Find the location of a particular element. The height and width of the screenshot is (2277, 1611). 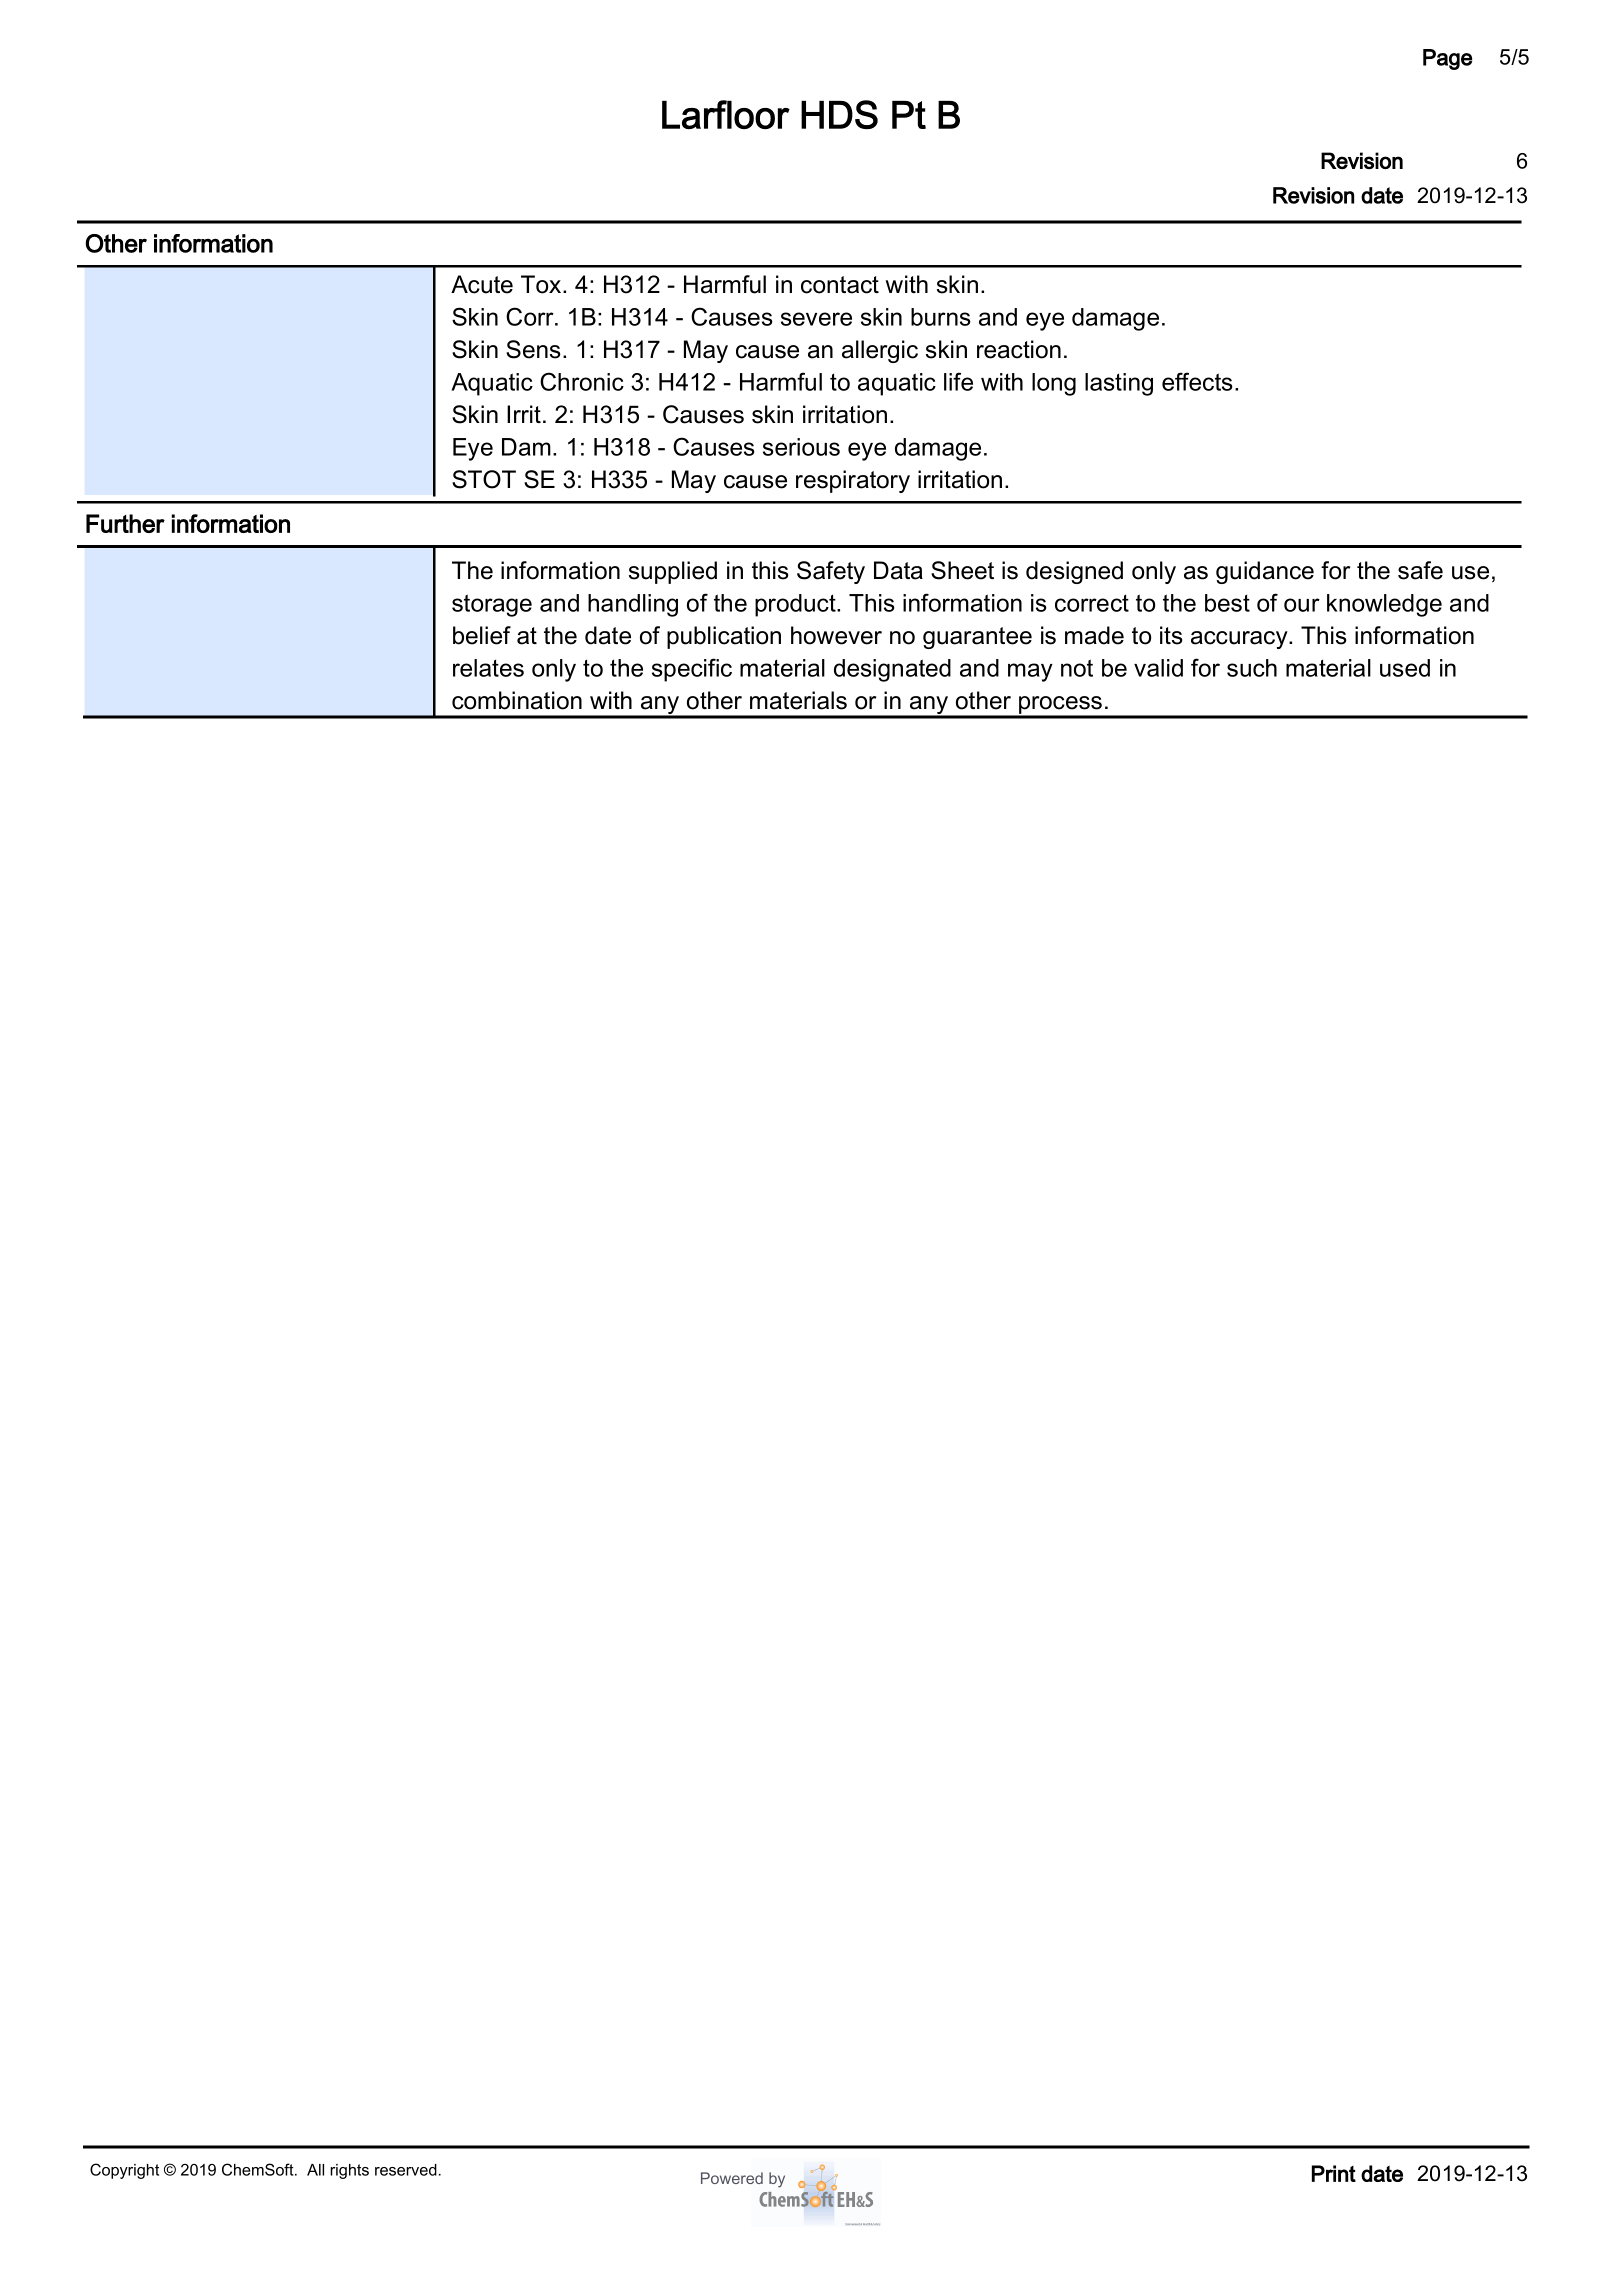

rights is located at coordinates (349, 2171).
